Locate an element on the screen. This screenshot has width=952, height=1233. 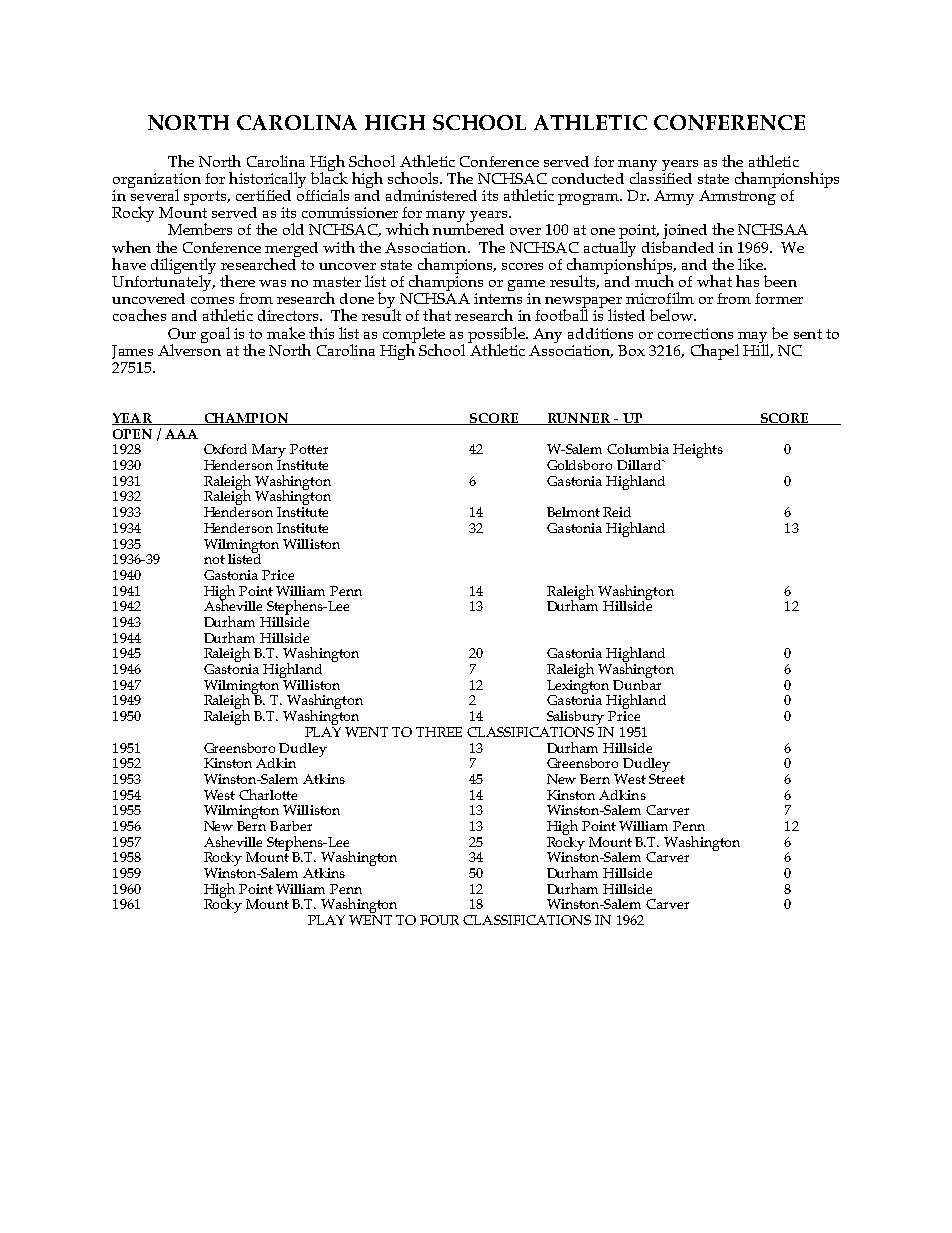
AAA is located at coordinates (181, 434).
